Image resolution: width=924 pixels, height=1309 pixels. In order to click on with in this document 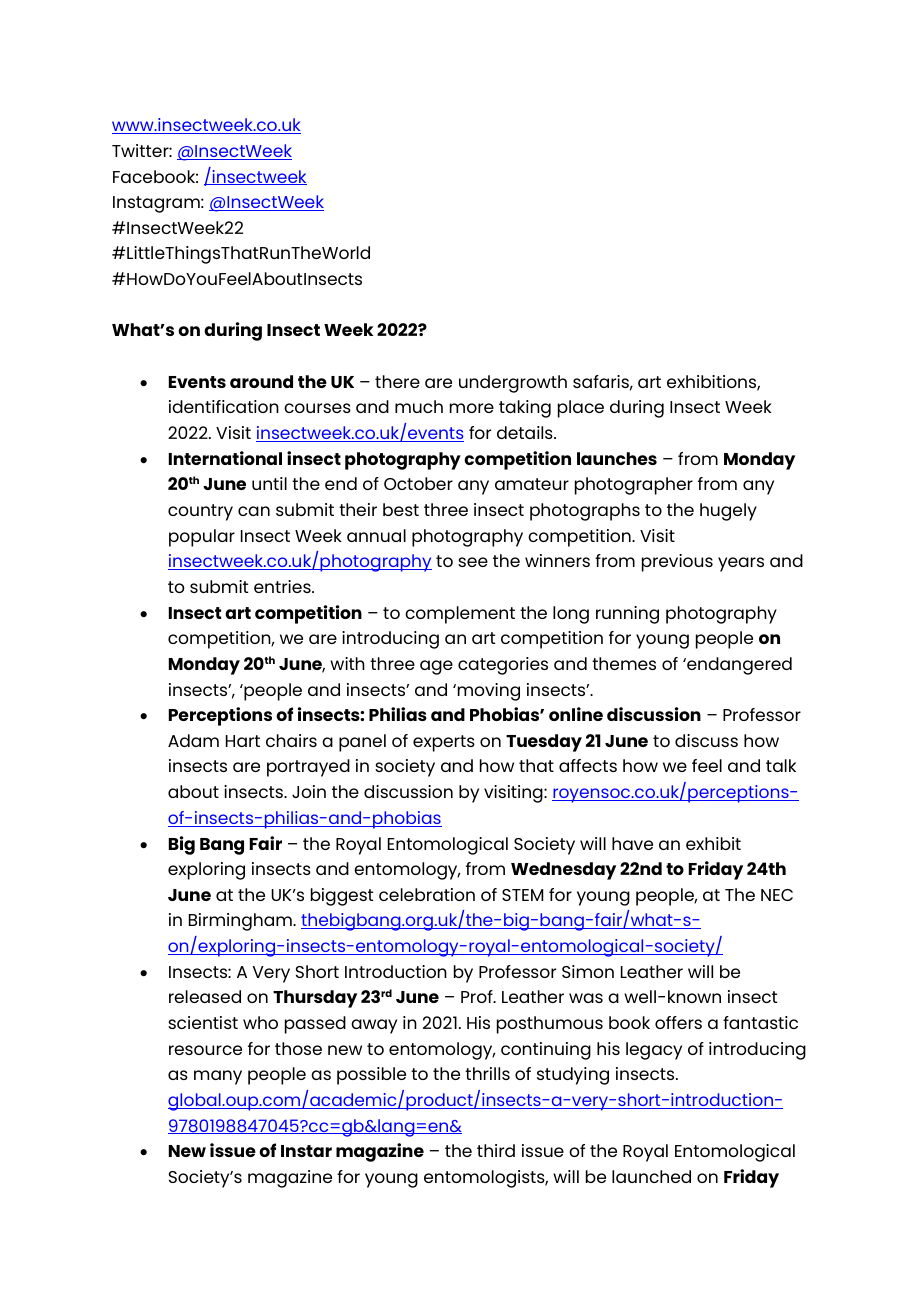, I will do `click(347, 663)`.
